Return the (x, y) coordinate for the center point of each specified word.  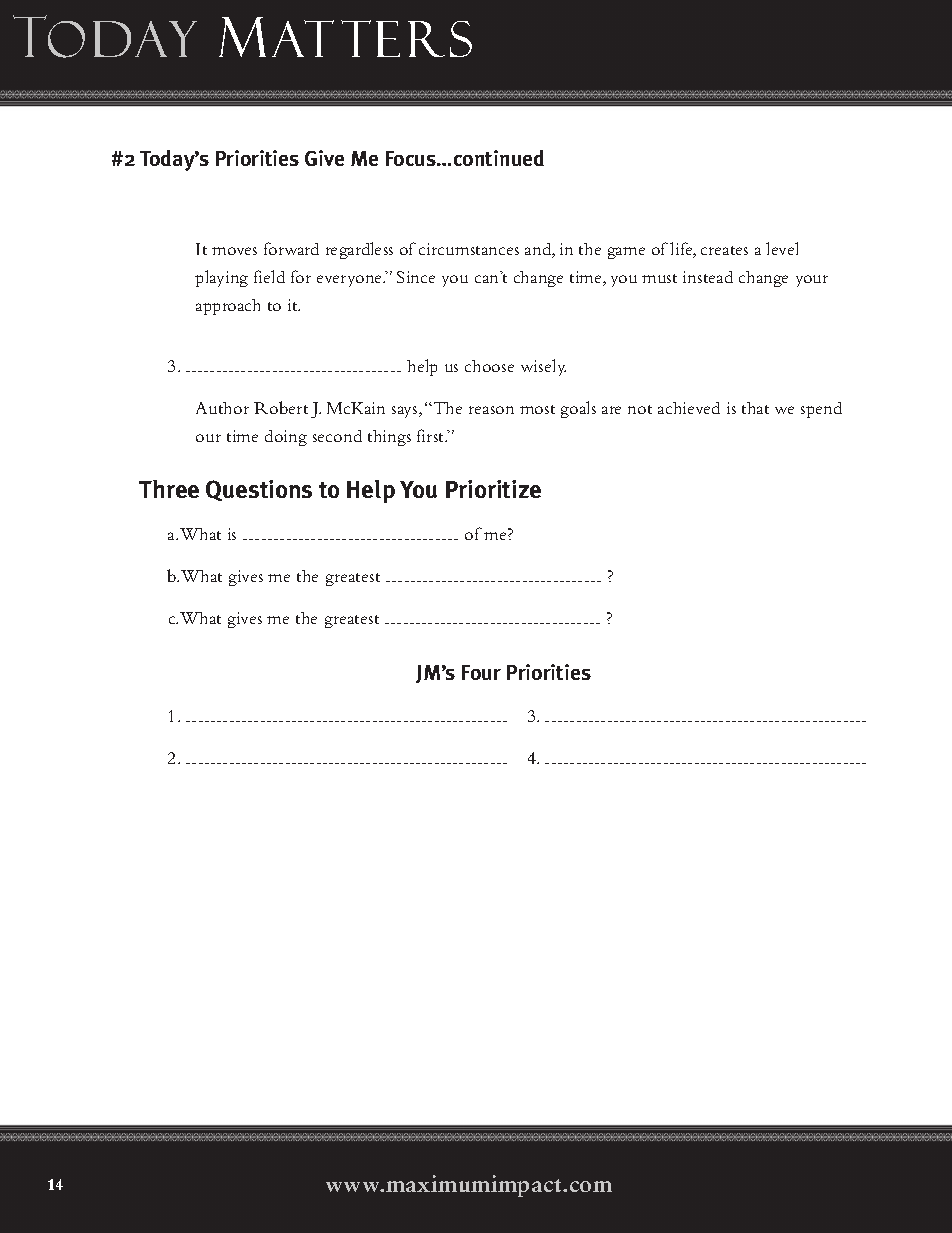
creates (724, 250)
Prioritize (493, 489)
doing (286, 438)
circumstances (469, 249)
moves (234, 251)
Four (481, 672)
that (755, 408)
